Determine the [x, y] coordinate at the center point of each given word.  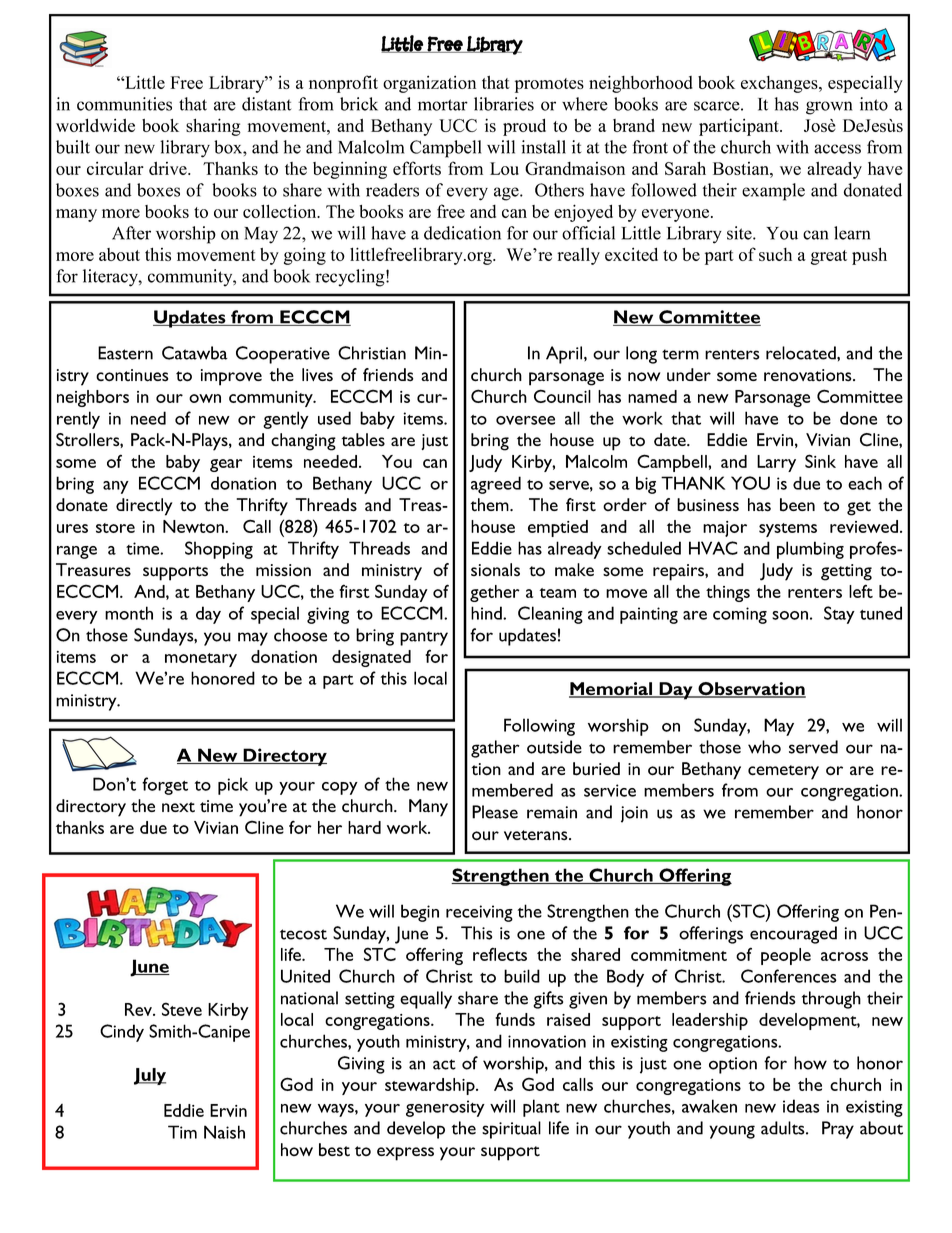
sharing [213, 127]
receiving [479, 913]
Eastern [125, 353]
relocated [802, 353]
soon [790, 615]
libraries [504, 104]
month [129, 613]
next [178, 807]
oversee [525, 420]
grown [829, 108]
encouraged [793, 935]
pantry [424, 638]
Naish [224, 1132]
